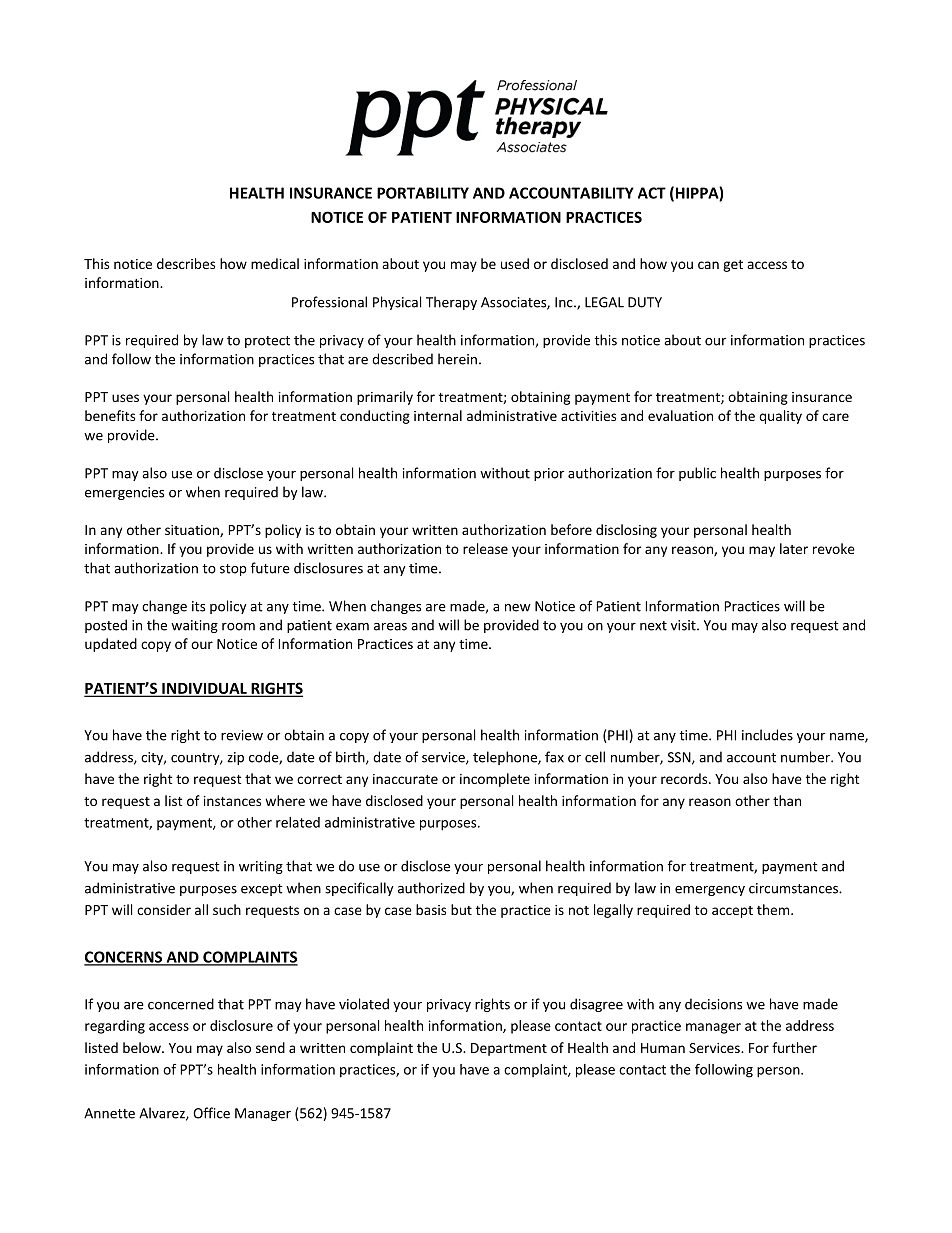 The width and height of the screenshot is (952, 1233). I want to click on describes, so click(186, 263).
